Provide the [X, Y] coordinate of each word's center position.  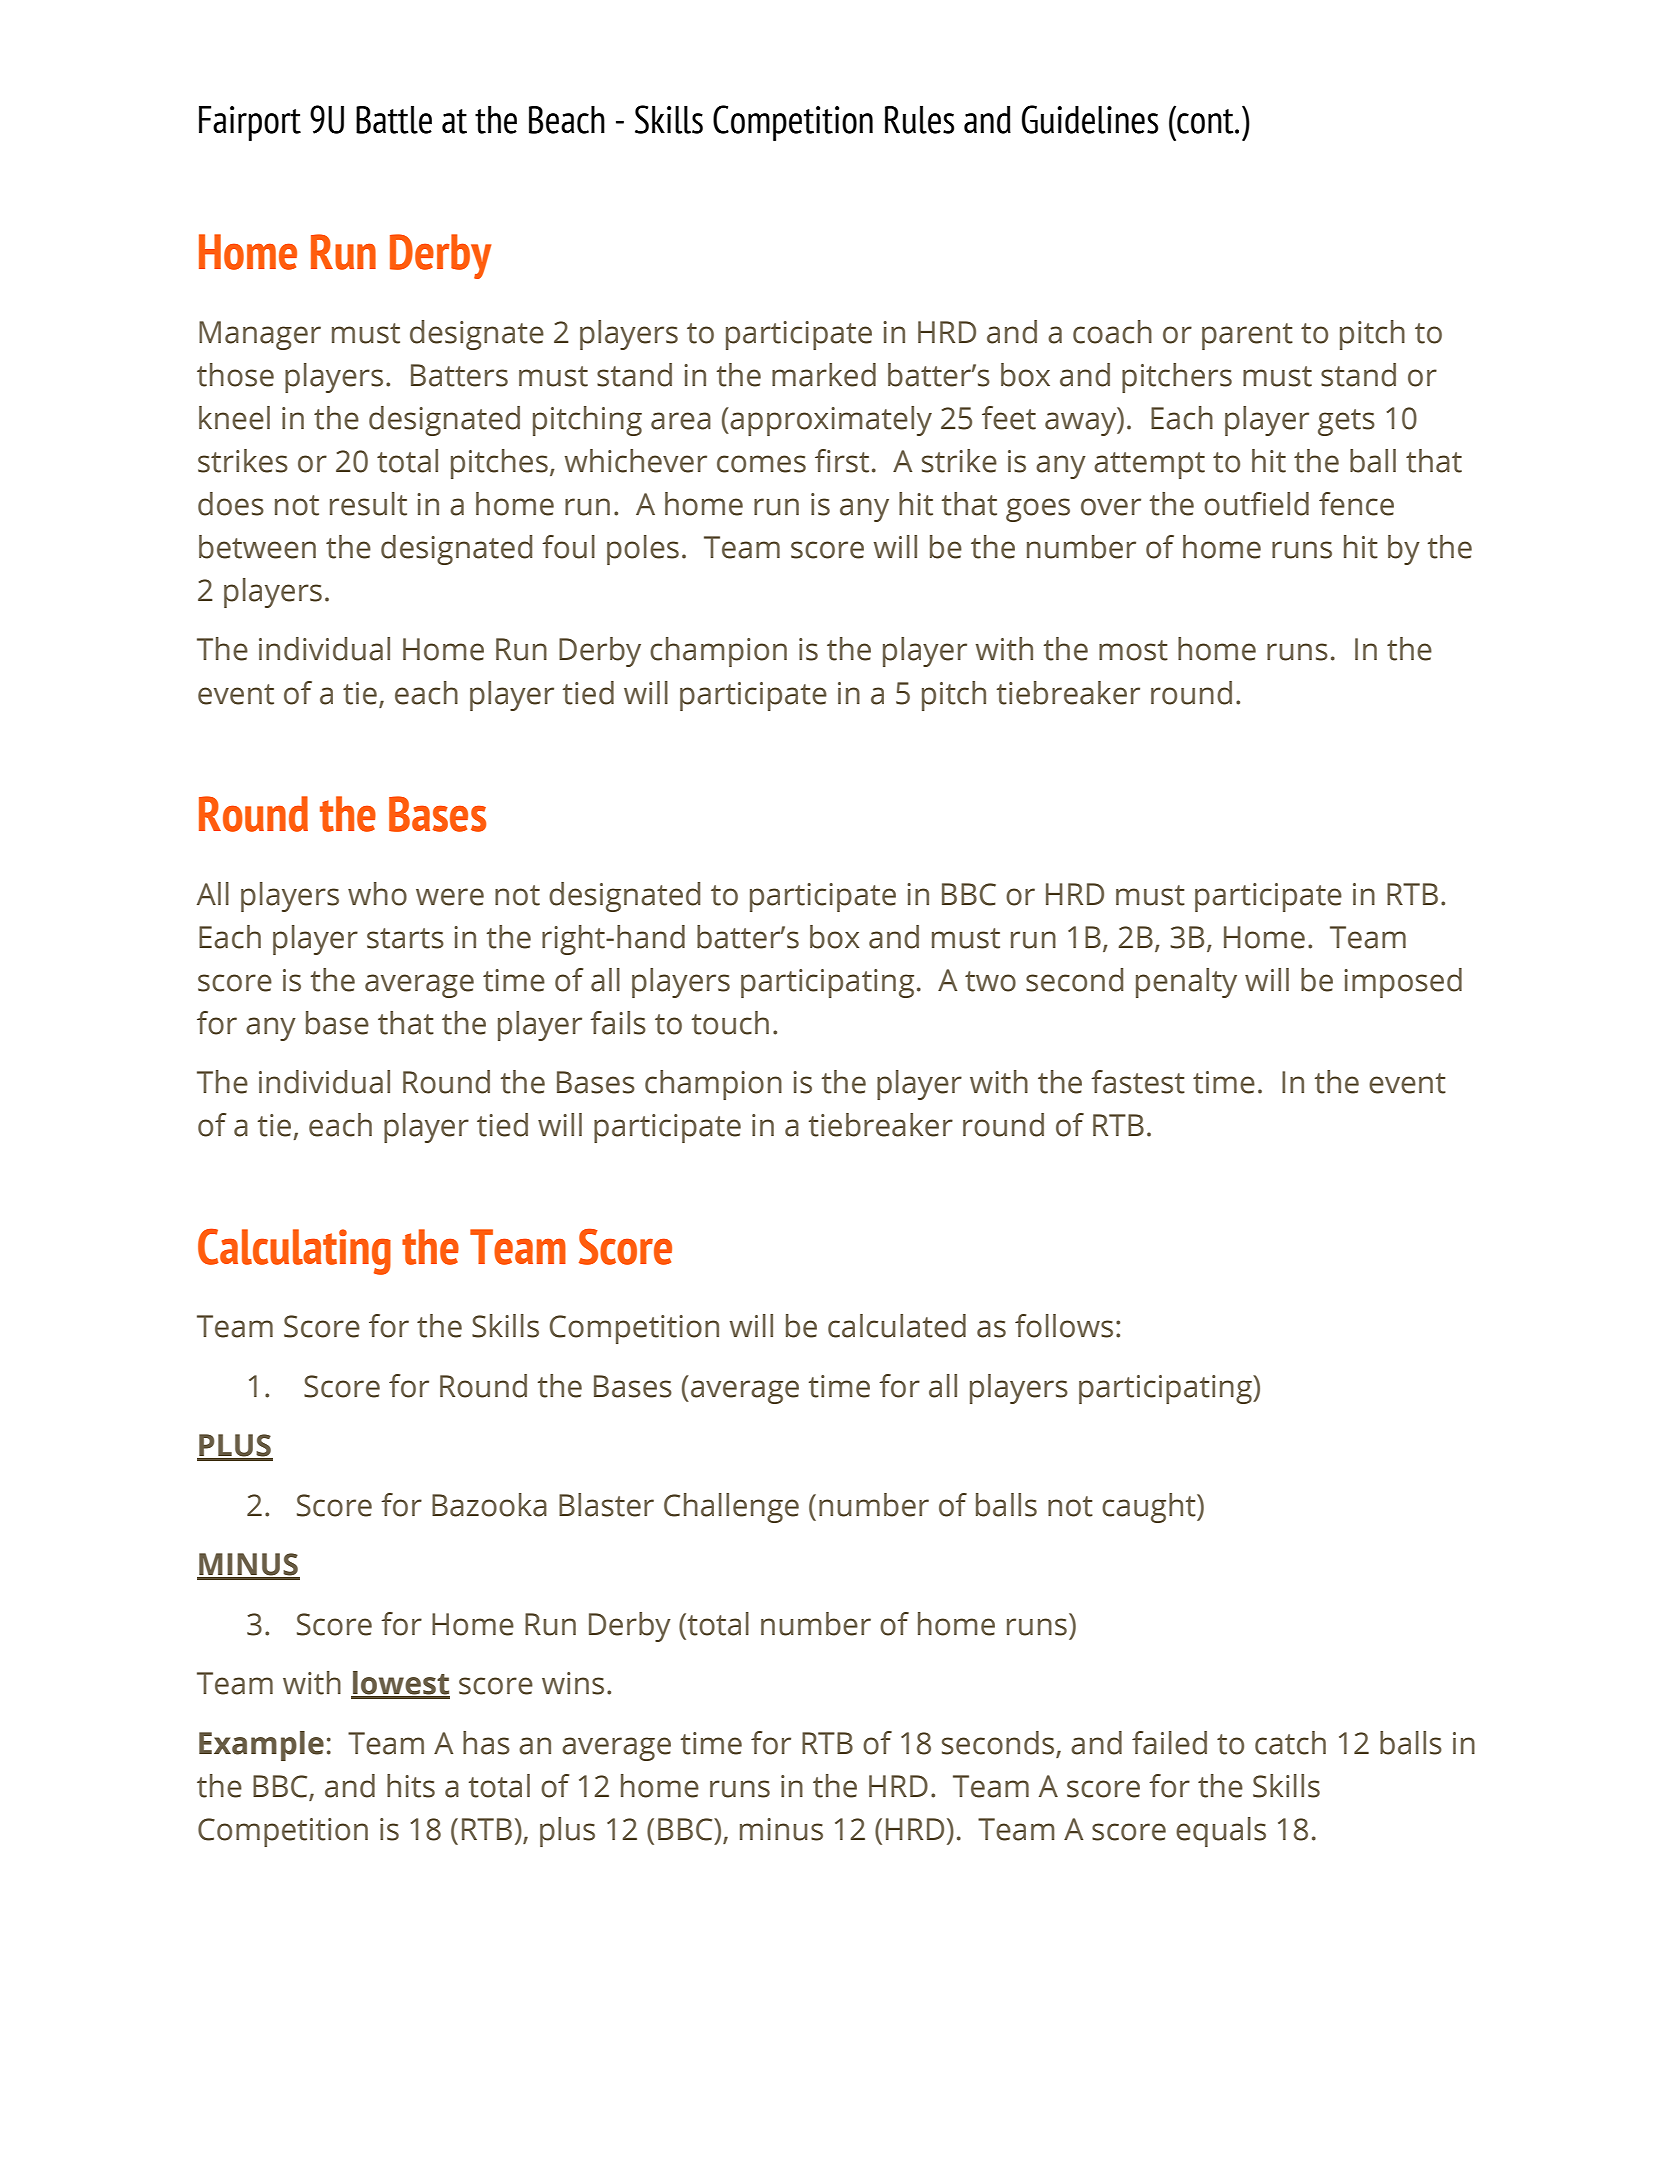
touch [730, 1023]
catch [1290, 1743]
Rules [919, 120]
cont [1205, 120]
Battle [394, 120]
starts [405, 938]
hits [411, 1786]
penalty [1186, 983]
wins [573, 1683]
